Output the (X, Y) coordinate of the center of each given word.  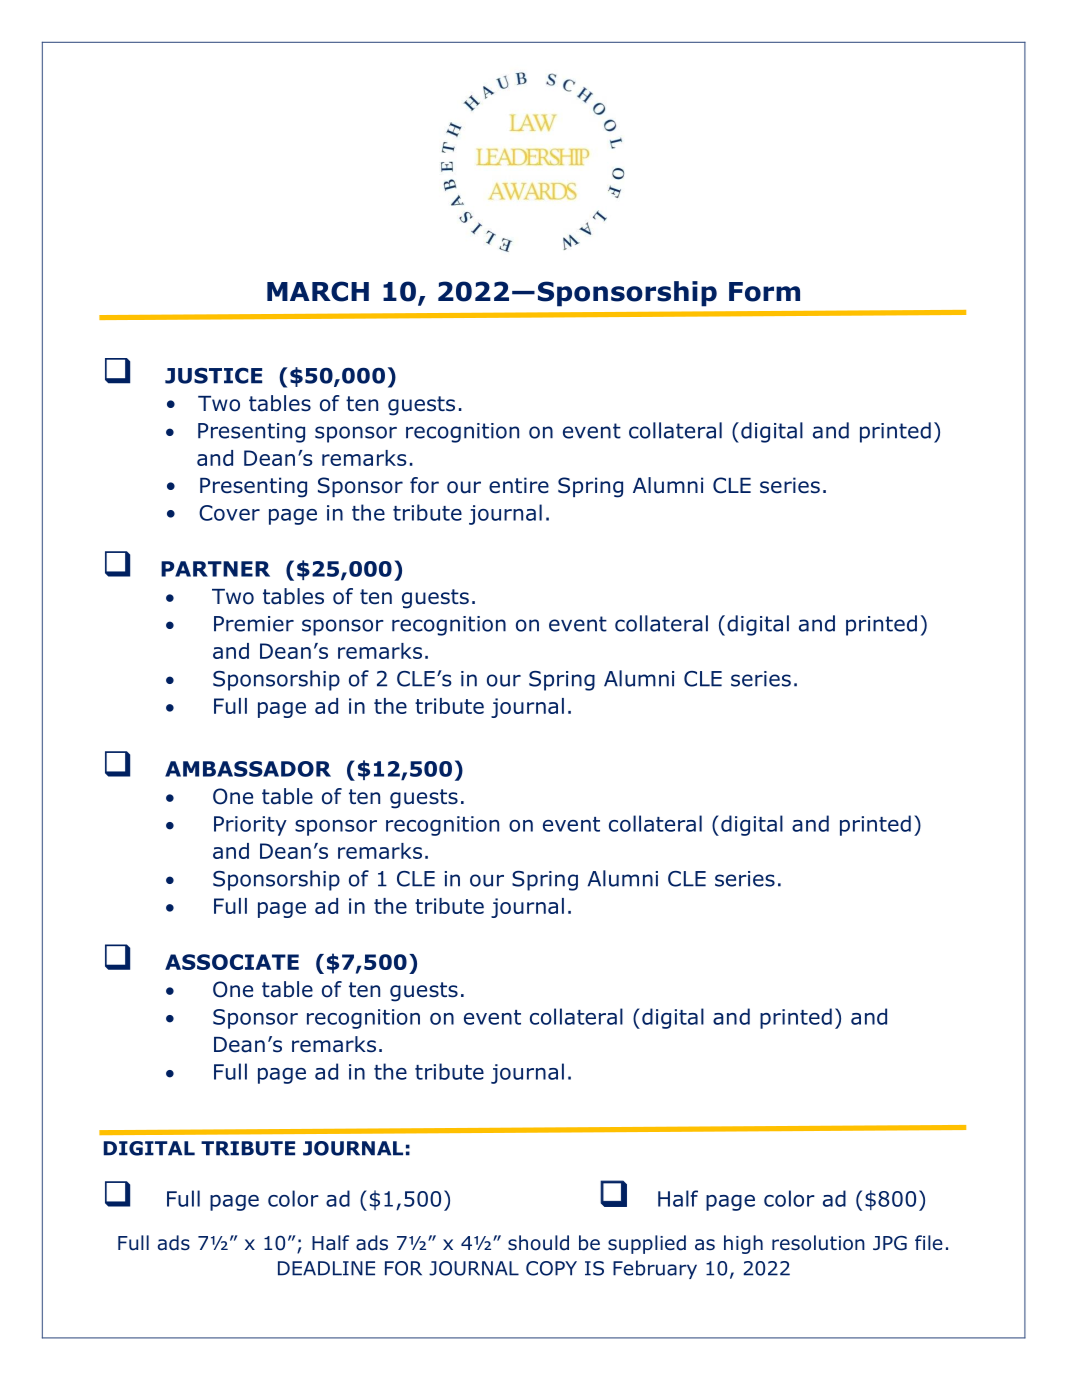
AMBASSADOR (248, 769)
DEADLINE (326, 1268)
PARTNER (215, 569)
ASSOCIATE (232, 962)
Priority (250, 826)
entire (519, 485)
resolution (818, 1243)
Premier (254, 624)
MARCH (318, 291)
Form (764, 292)
